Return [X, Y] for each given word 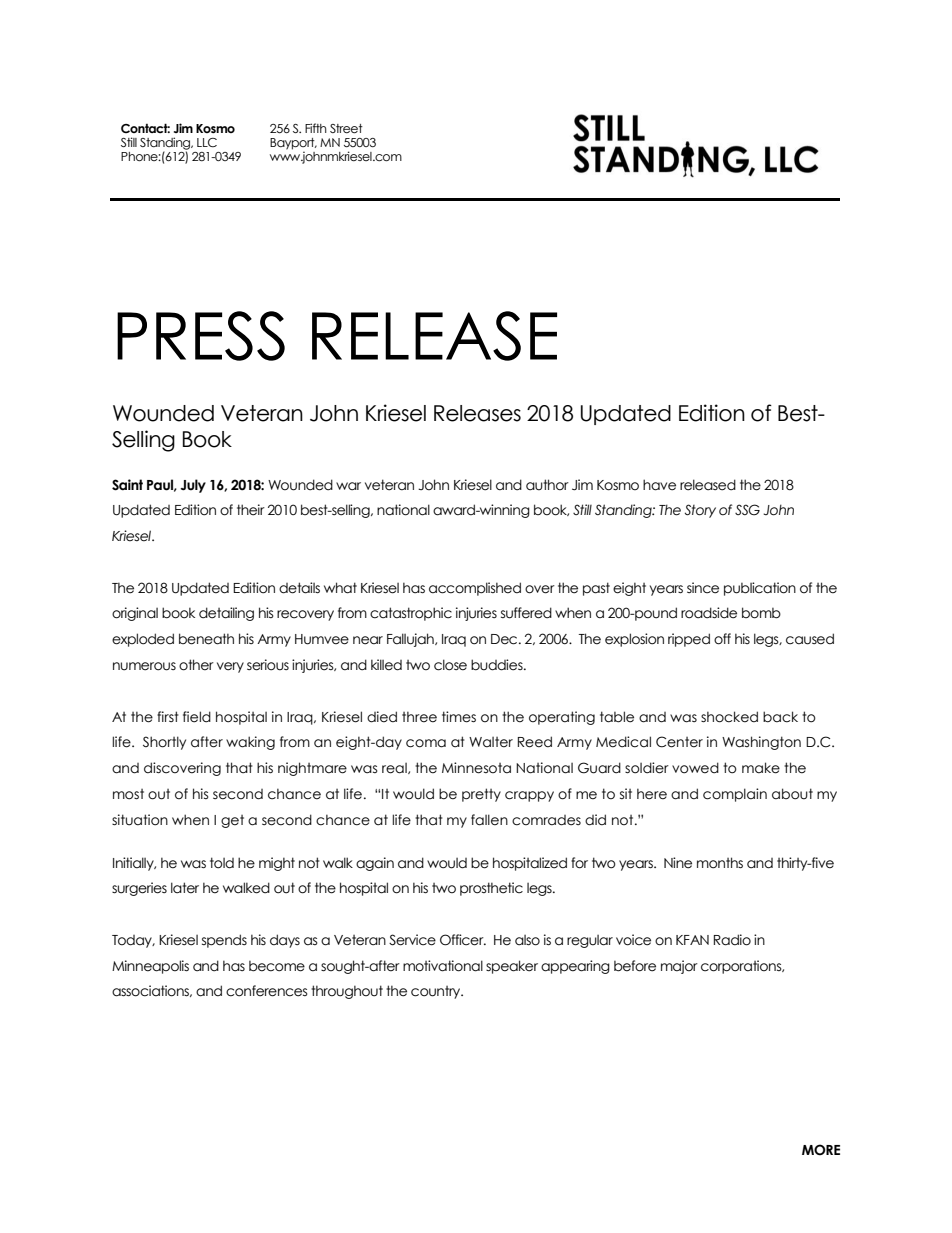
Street [346, 129]
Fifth [316, 128]
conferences [267, 991]
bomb [761, 613]
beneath [206, 639]
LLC [207, 142]
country [437, 992]
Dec [505, 639]
